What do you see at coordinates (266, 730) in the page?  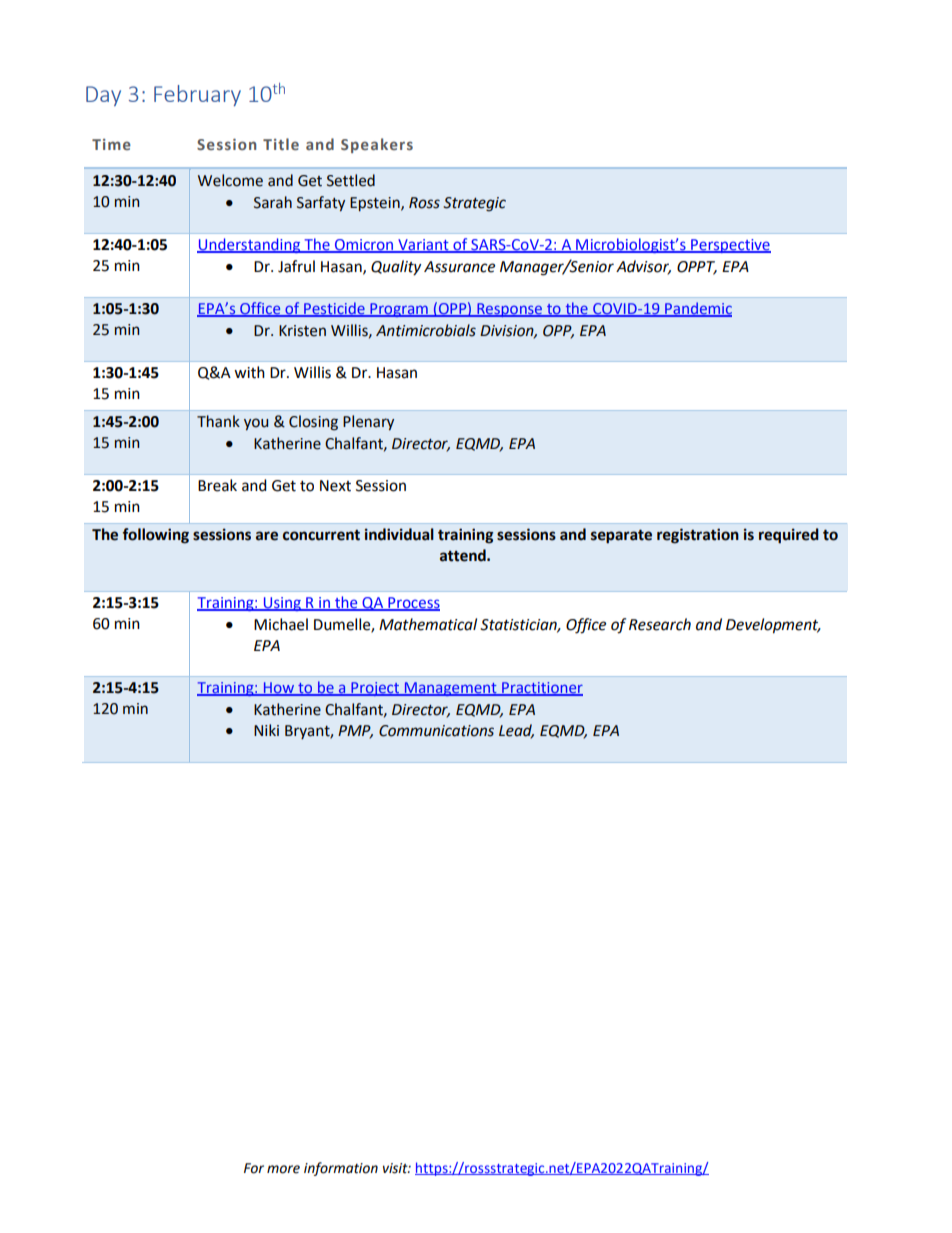 I see `Niki` at bounding box center [266, 730].
